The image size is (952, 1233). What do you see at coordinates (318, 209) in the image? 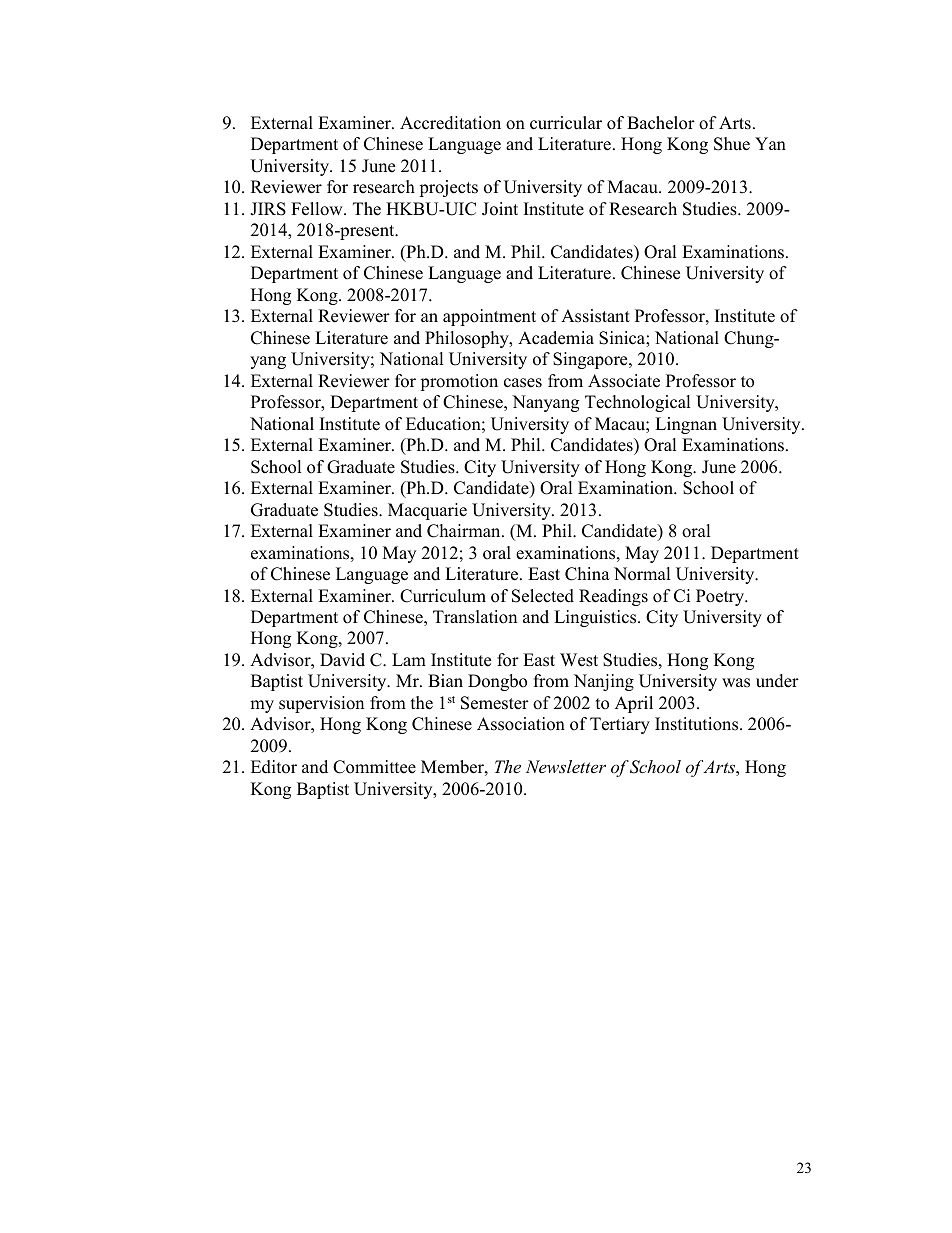
I see `Fellow` at bounding box center [318, 209].
